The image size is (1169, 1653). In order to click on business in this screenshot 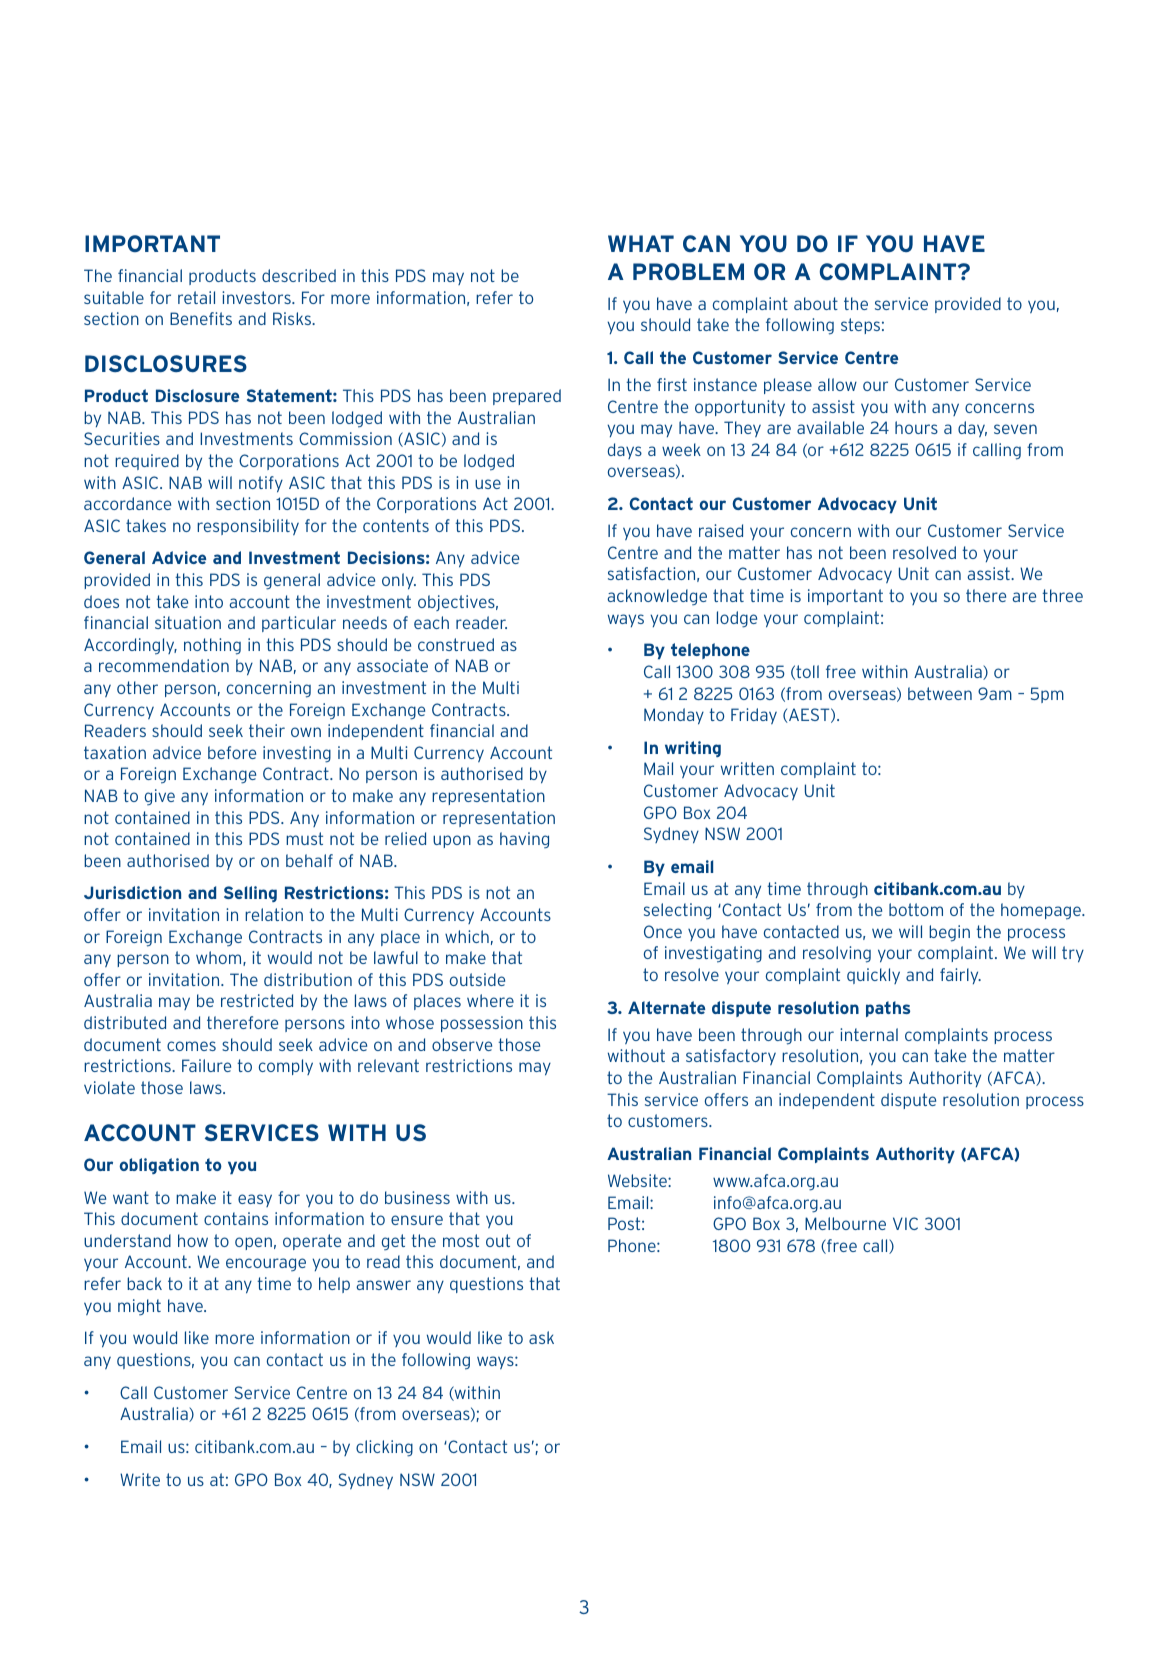, I will do `click(417, 1197)`.
